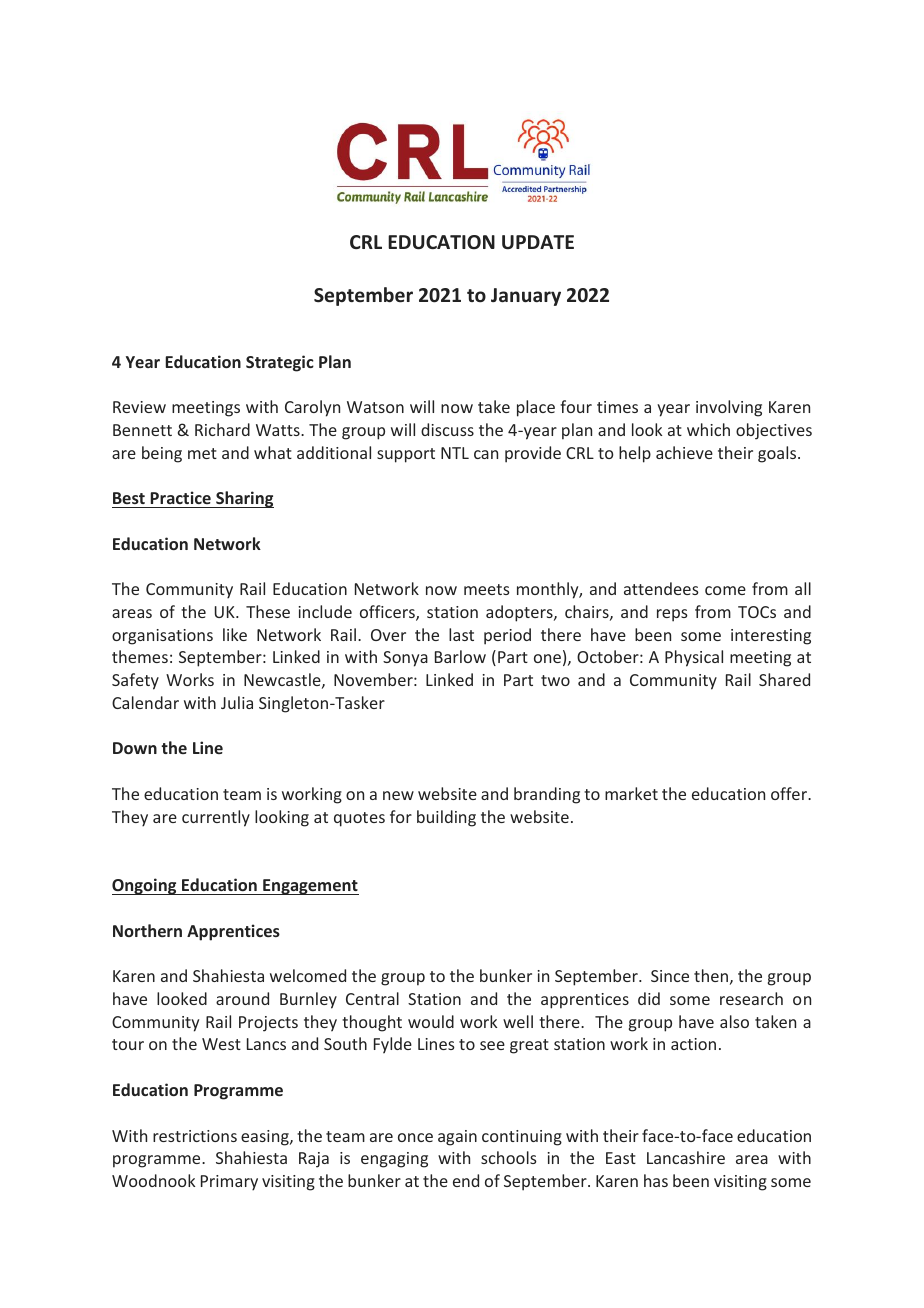 The width and height of the screenshot is (924, 1308). What do you see at coordinates (686, 1157) in the screenshot?
I see `Lancashire` at bounding box center [686, 1157].
